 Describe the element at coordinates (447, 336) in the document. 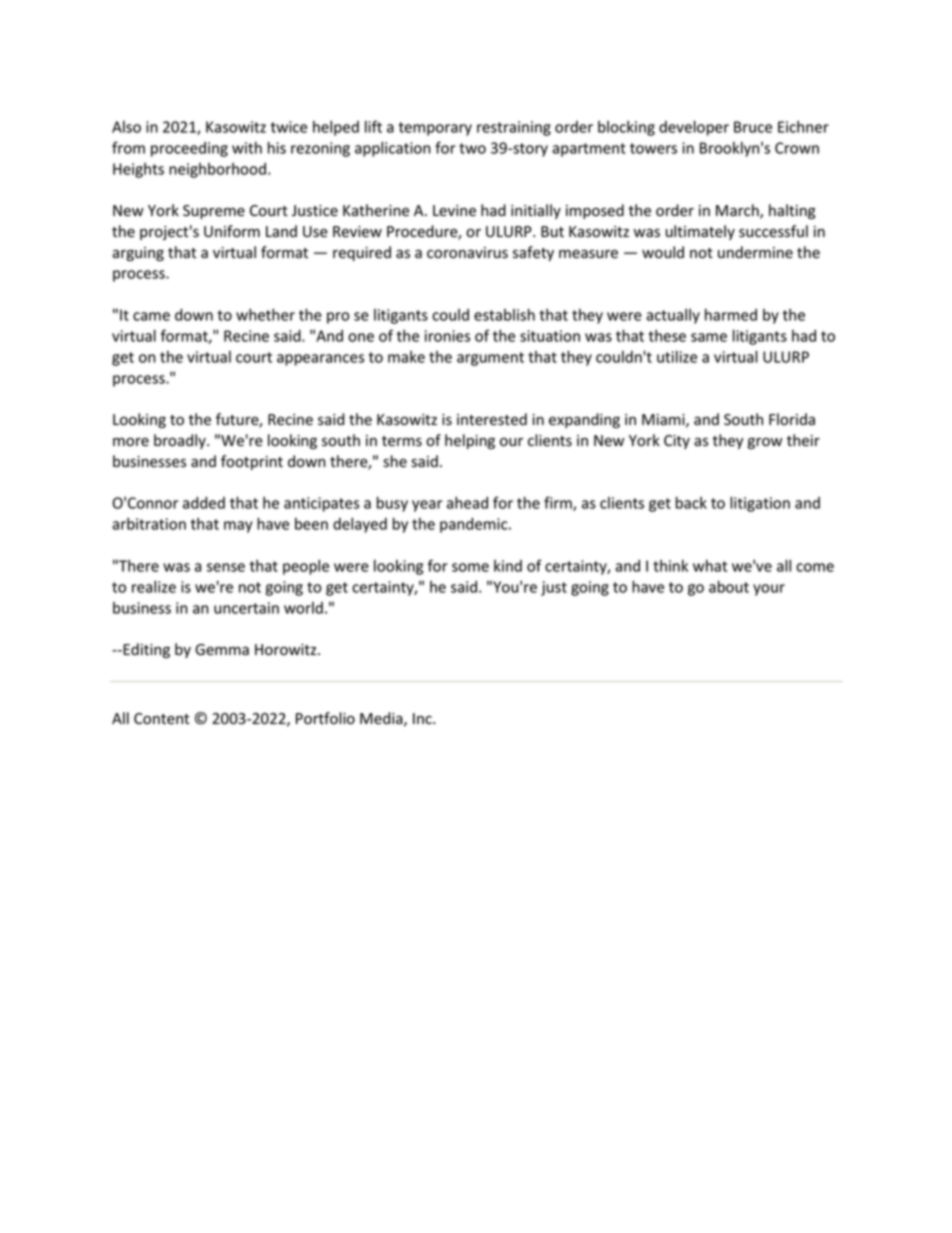

I see `ironies` at that location.
